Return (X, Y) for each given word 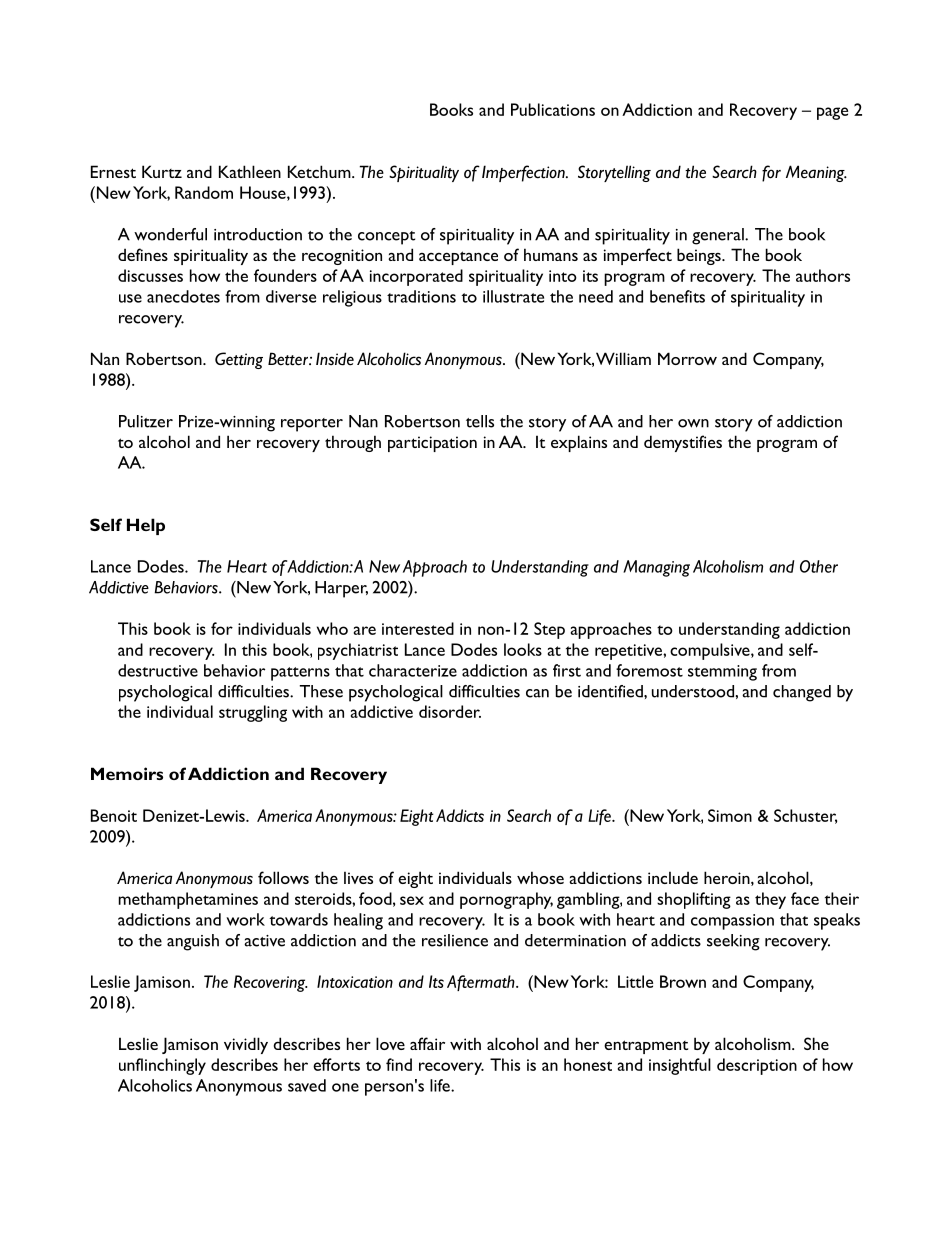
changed (802, 693)
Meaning (816, 173)
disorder (450, 711)
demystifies (683, 443)
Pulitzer (146, 421)
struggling (253, 713)
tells (480, 421)
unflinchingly (162, 1066)
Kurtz (162, 171)
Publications (553, 109)
